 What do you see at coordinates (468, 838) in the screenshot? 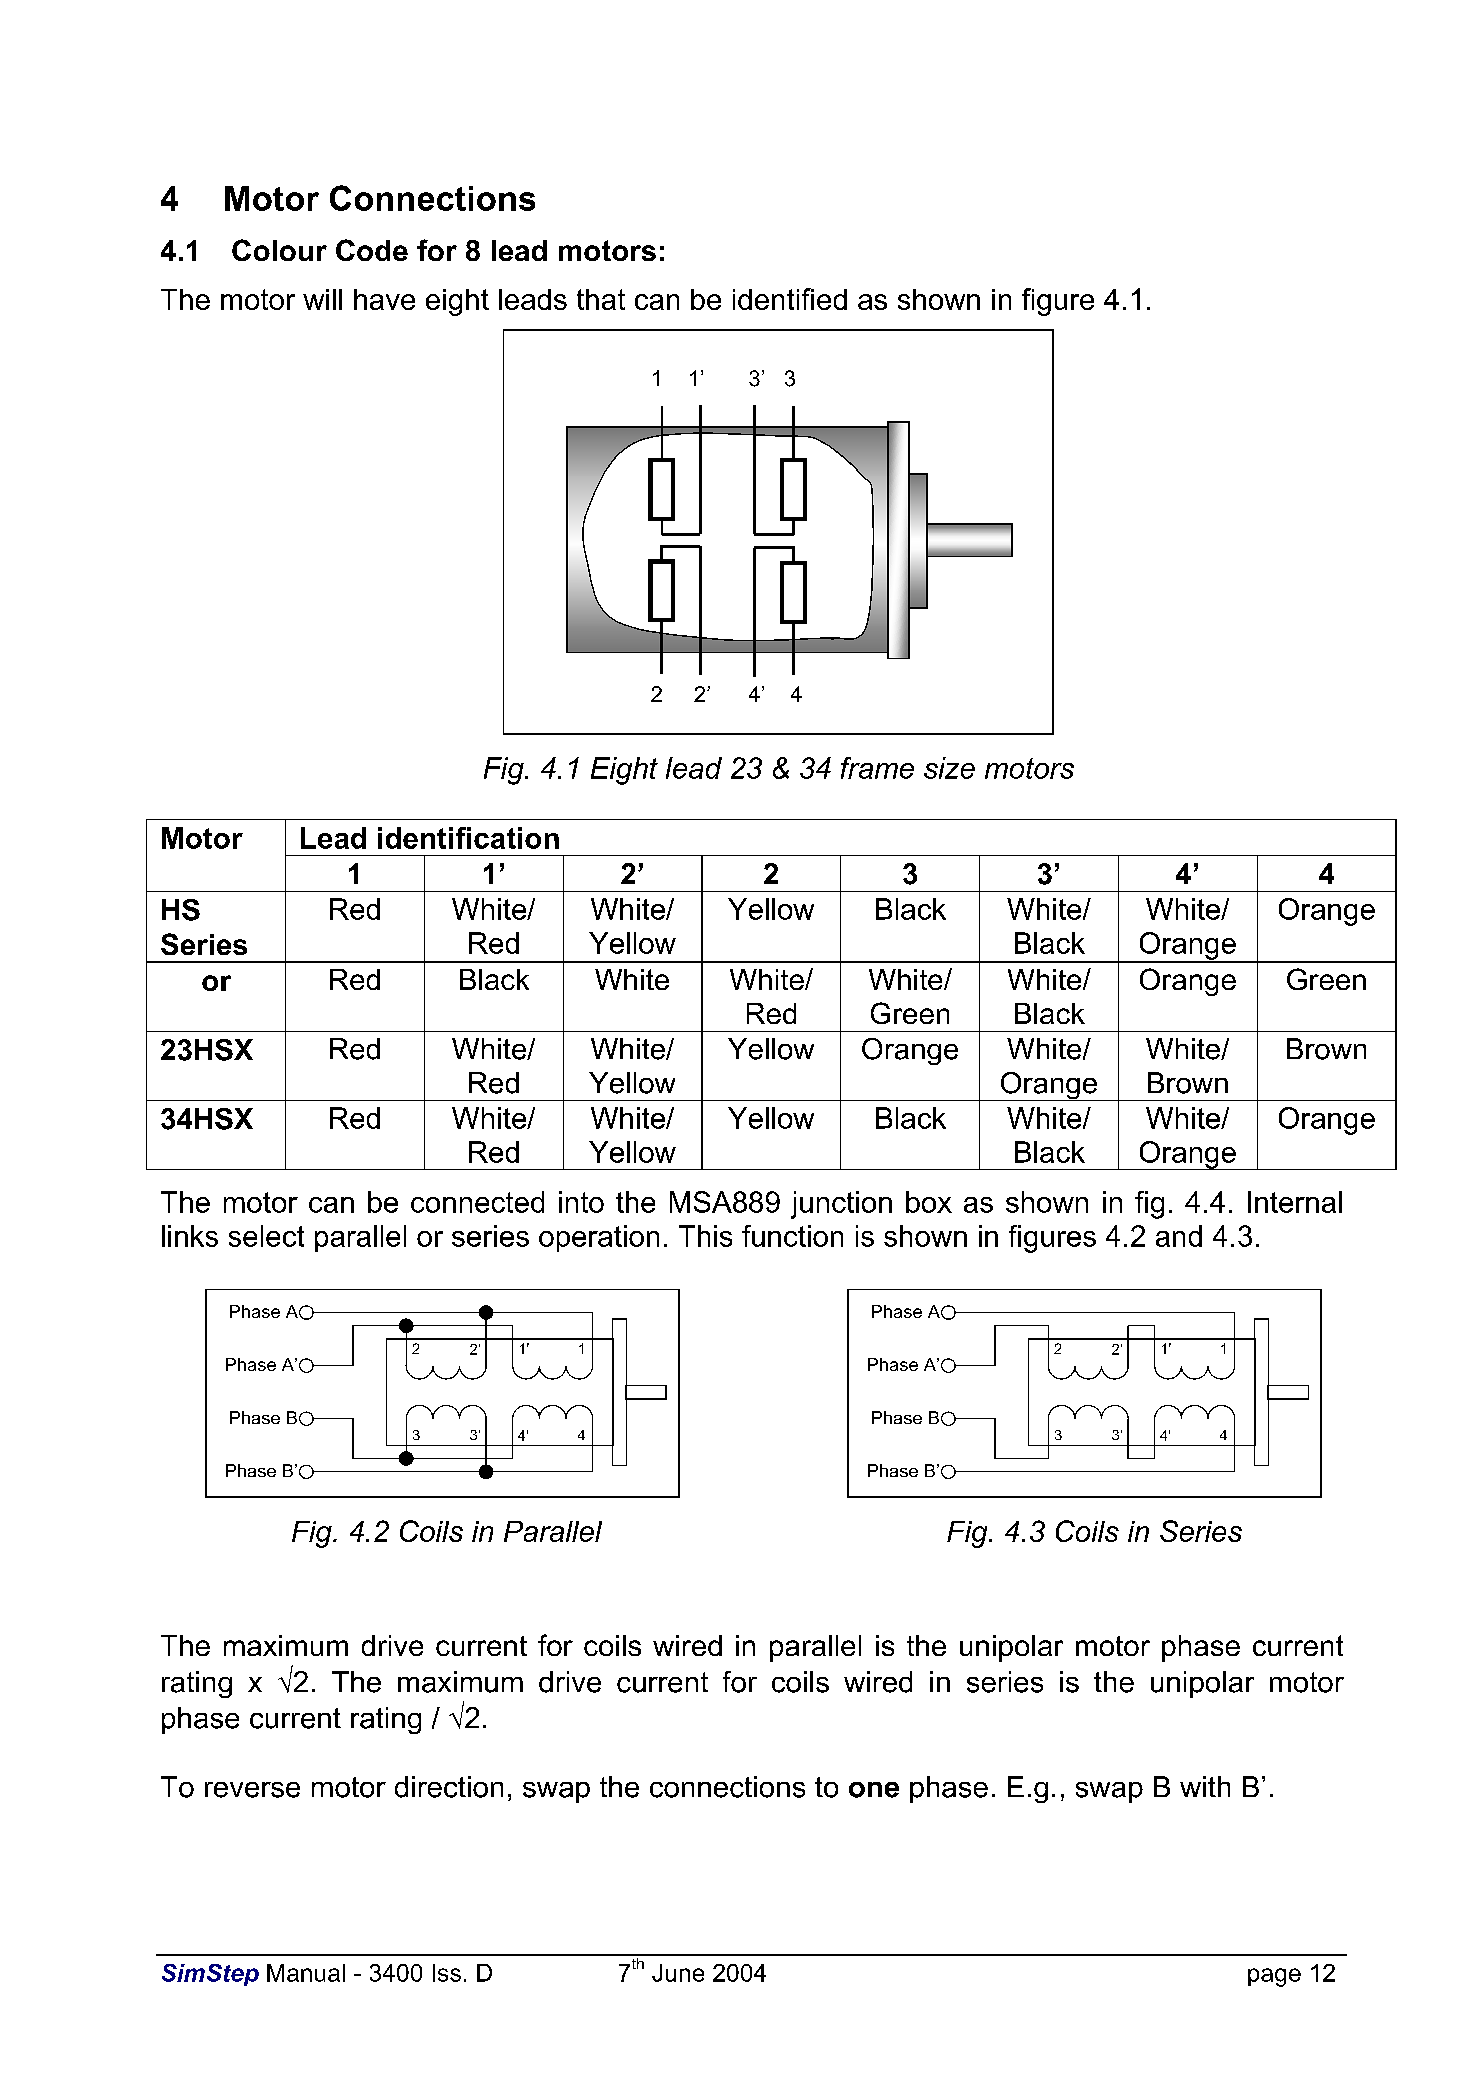
I see `identification` at bounding box center [468, 838].
